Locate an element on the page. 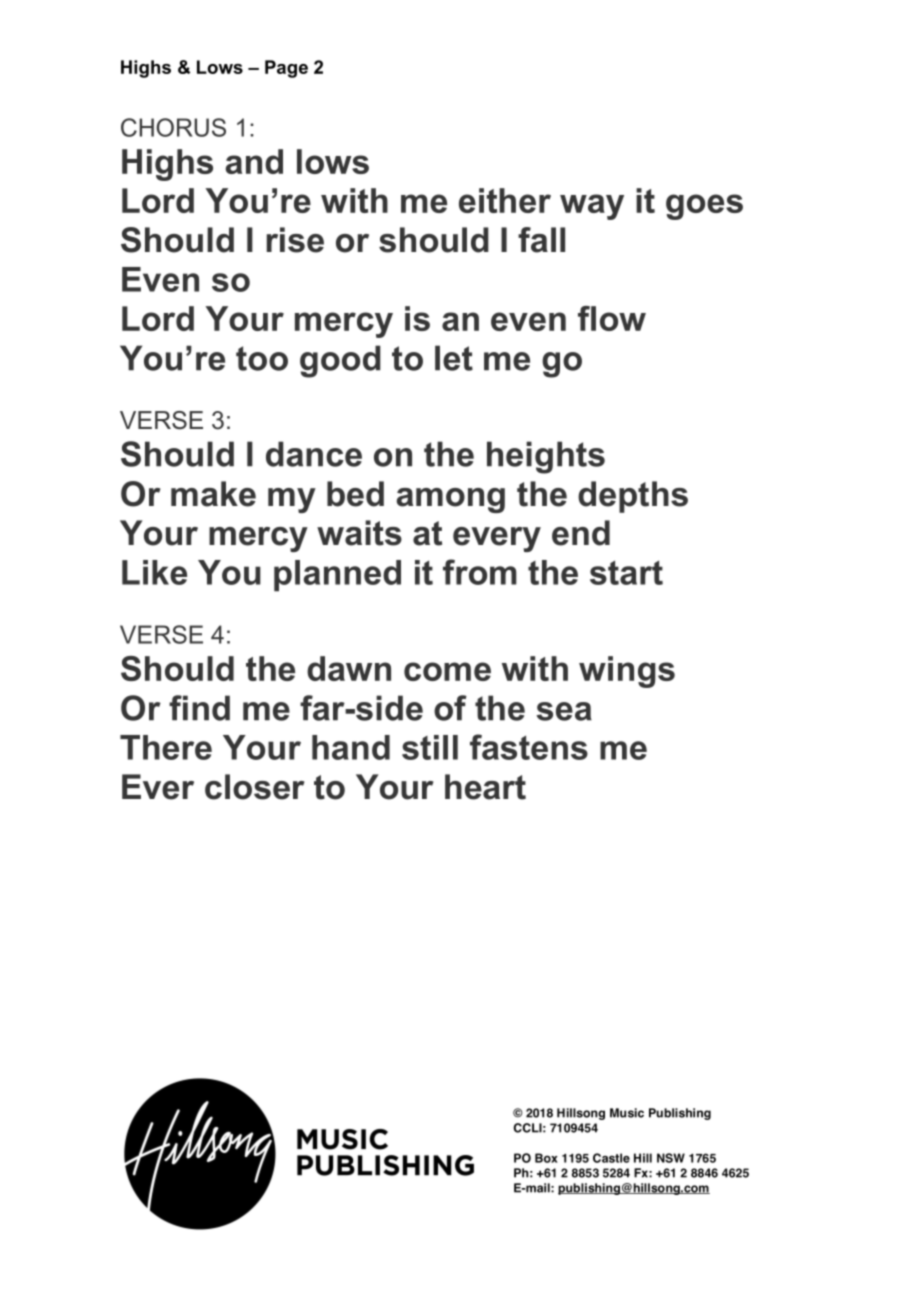  either is located at coordinates (505, 200).
